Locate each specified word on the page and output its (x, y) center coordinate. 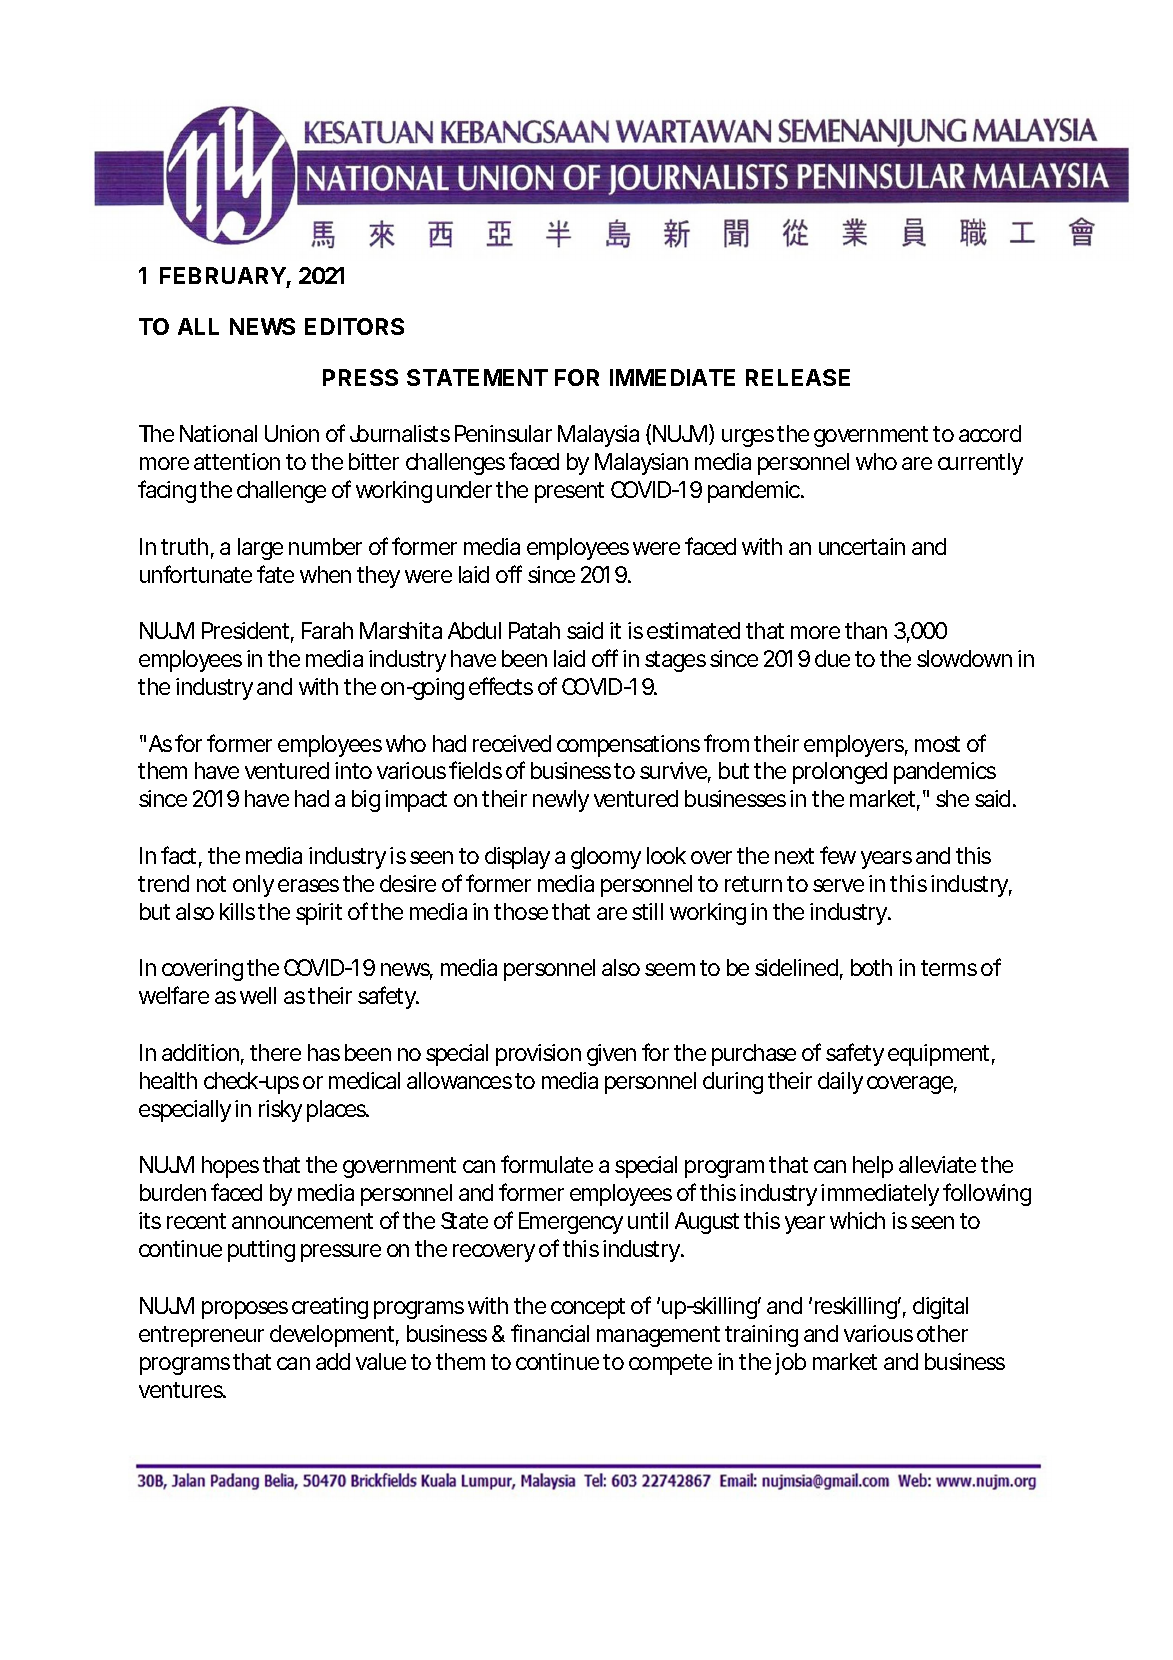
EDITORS (354, 326)
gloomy (606, 858)
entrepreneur (201, 1336)
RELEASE (798, 377)
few (838, 855)
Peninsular (503, 433)
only (253, 886)
